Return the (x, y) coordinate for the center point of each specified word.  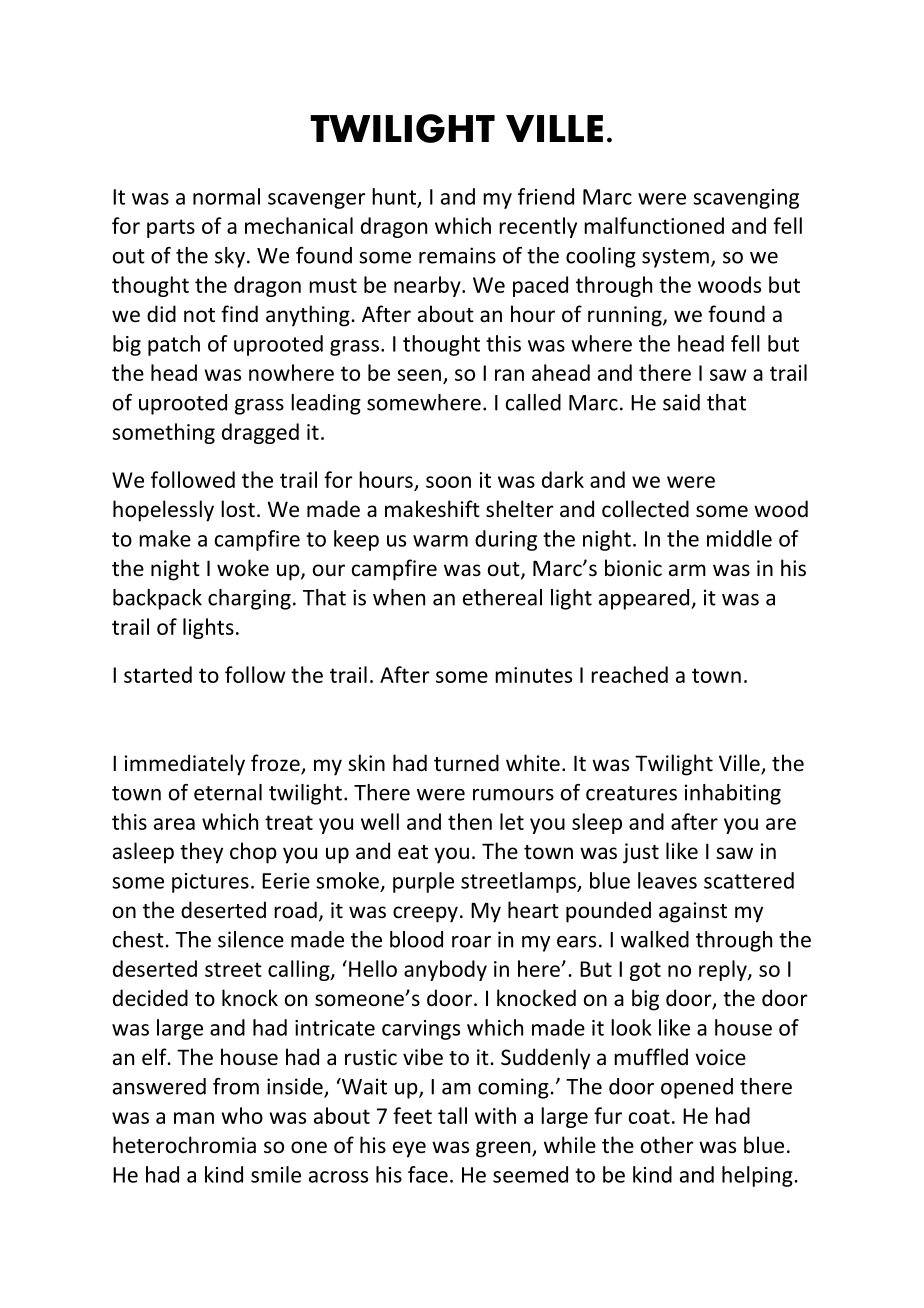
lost (238, 509)
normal (226, 196)
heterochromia (184, 1145)
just (641, 853)
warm (440, 541)
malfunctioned (654, 225)
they (201, 853)
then (470, 821)
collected (645, 509)
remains (457, 255)
